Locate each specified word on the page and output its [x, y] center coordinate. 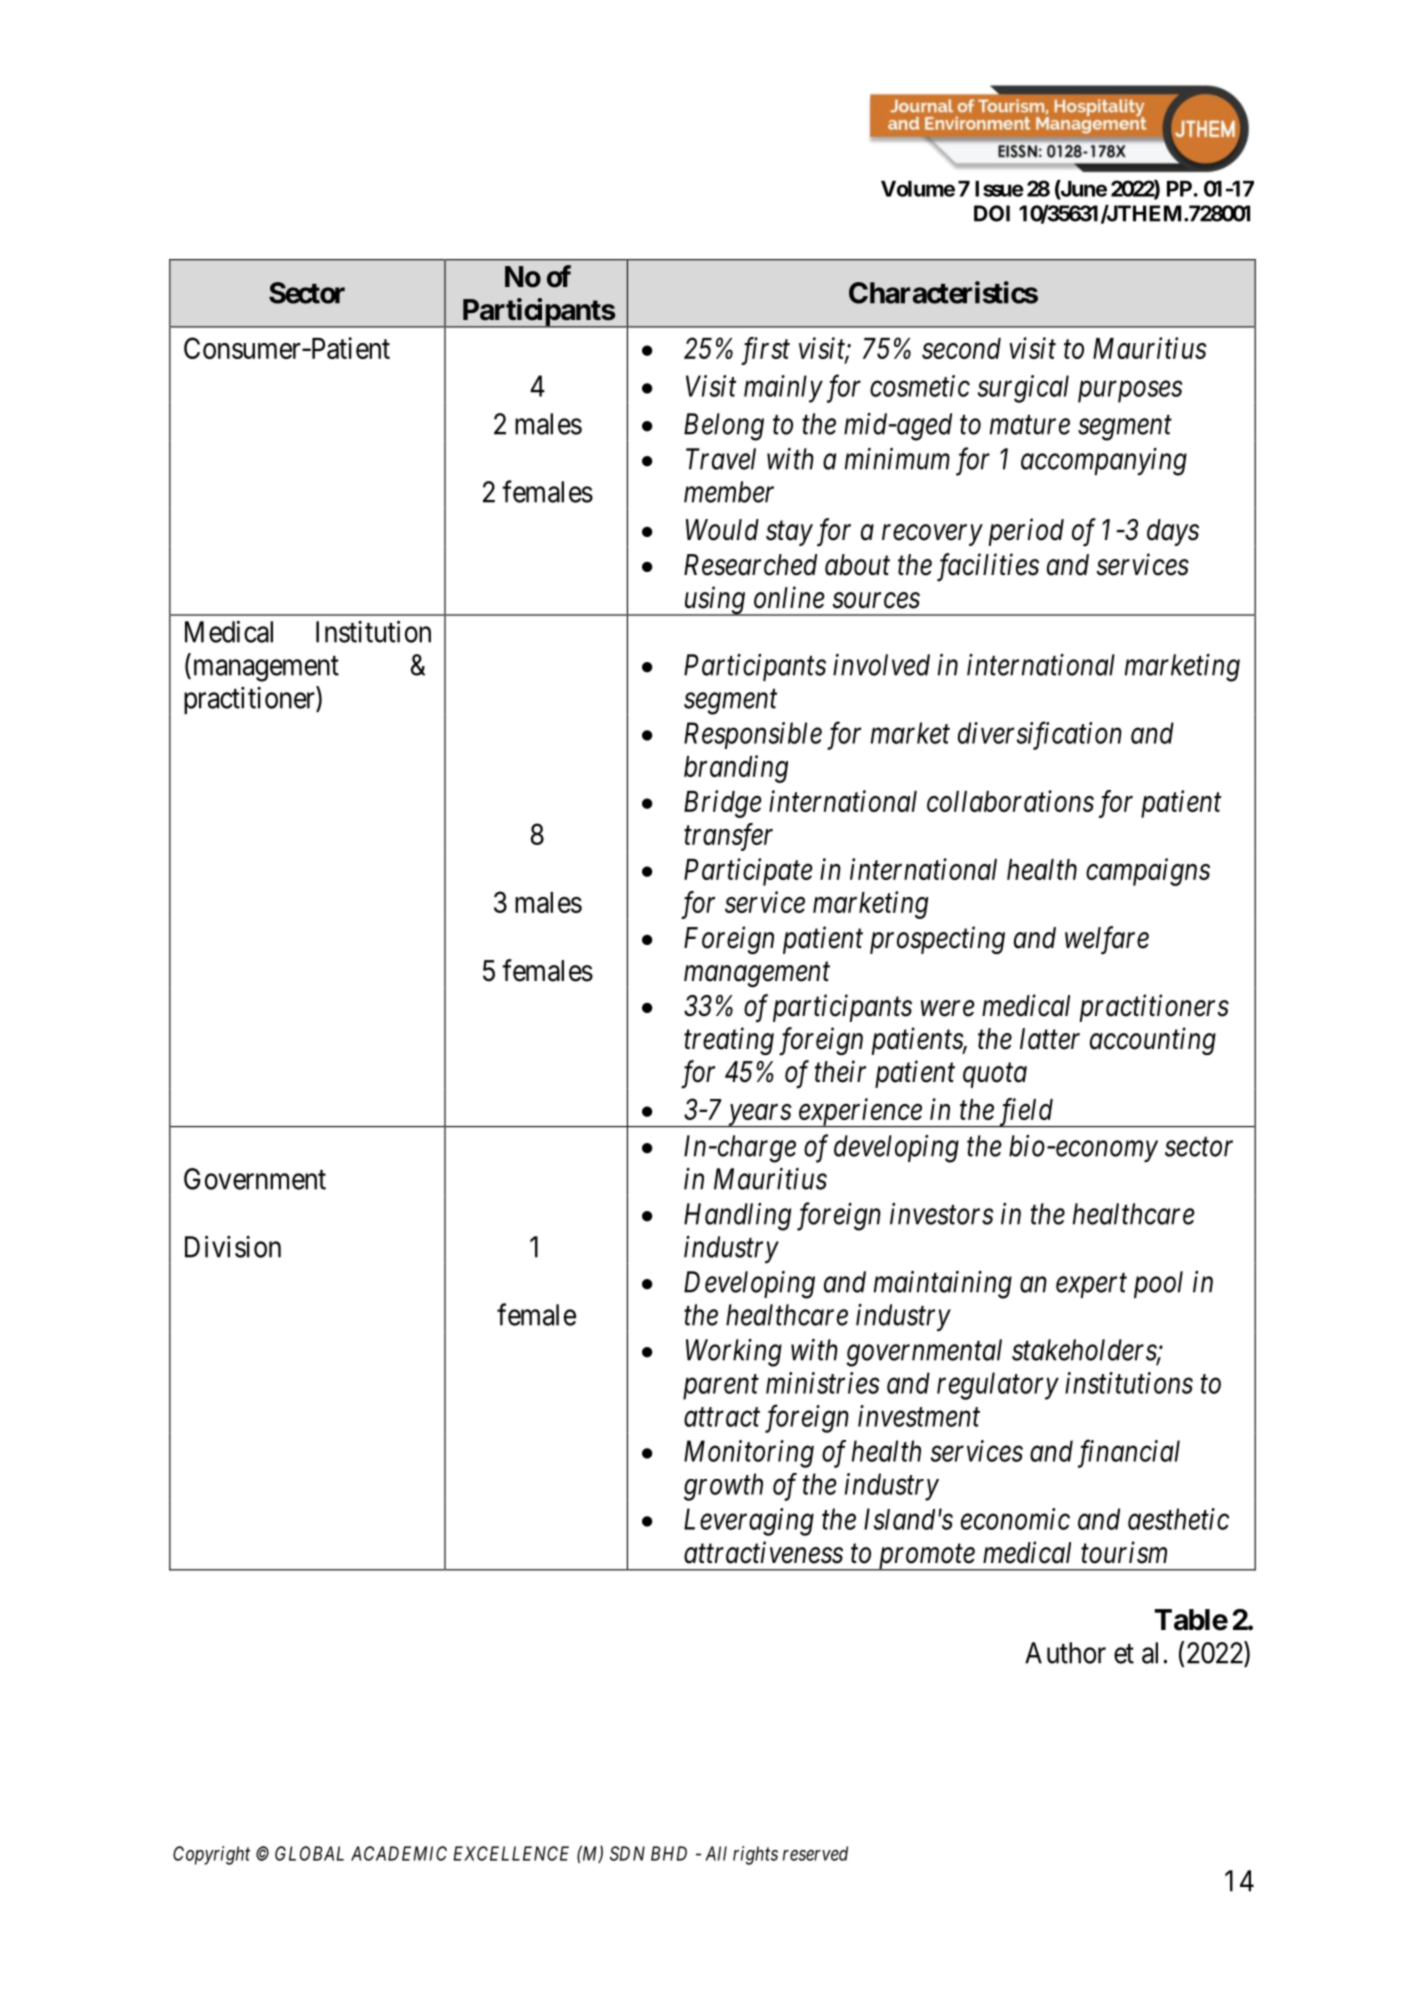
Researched [750, 565]
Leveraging [749, 1522]
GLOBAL [309, 1853]
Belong [724, 427]
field [1025, 1112]
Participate [748, 872]
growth [723, 1487]
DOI [992, 213]
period [1026, 532]
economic [1015, 1519]
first [765, 351]
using [714, 601]
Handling [737, 1217]
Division [233, 1246]
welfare [1107, 940]
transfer [728, 837]
